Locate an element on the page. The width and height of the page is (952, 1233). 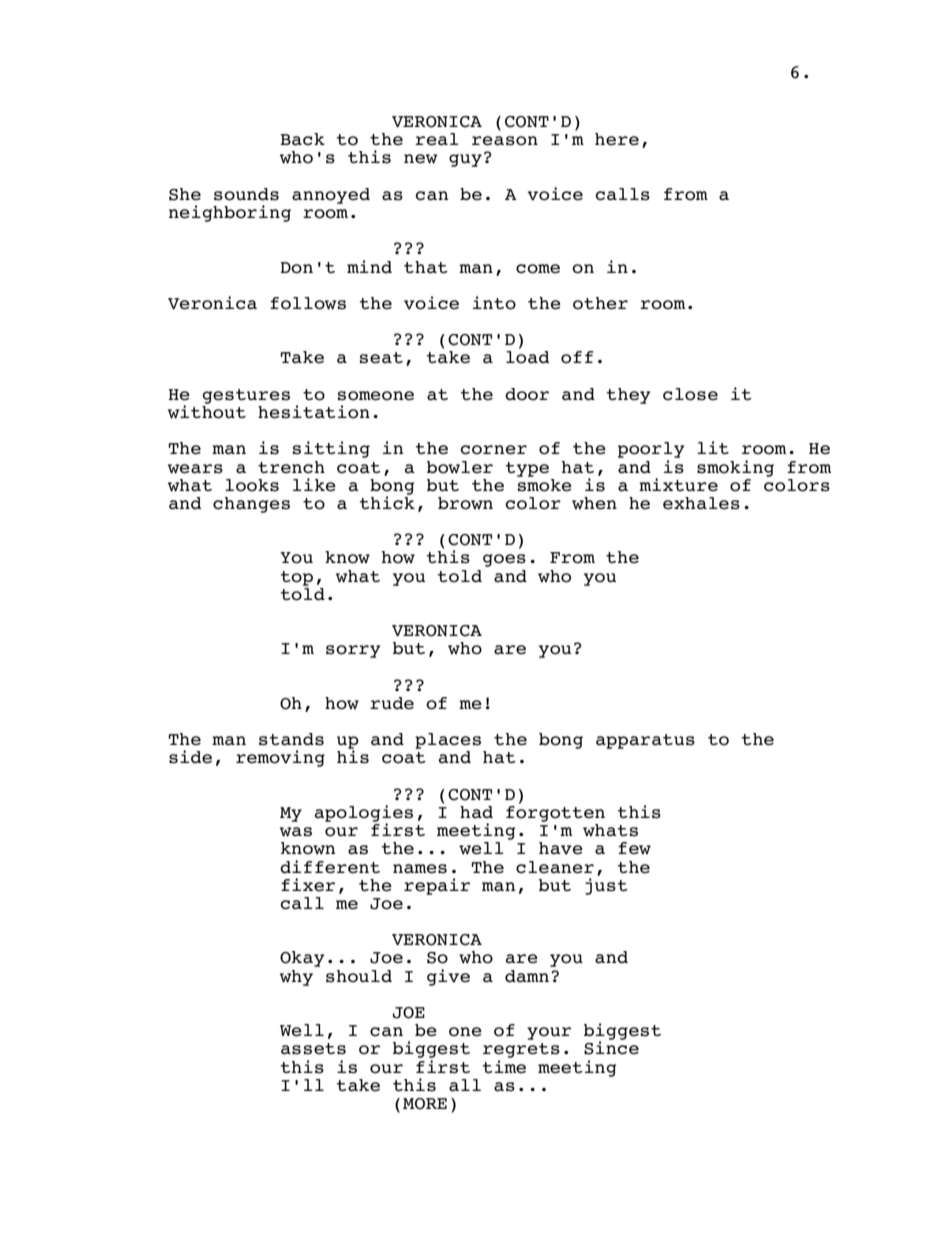
stands is located at coordinates (291, 739).
